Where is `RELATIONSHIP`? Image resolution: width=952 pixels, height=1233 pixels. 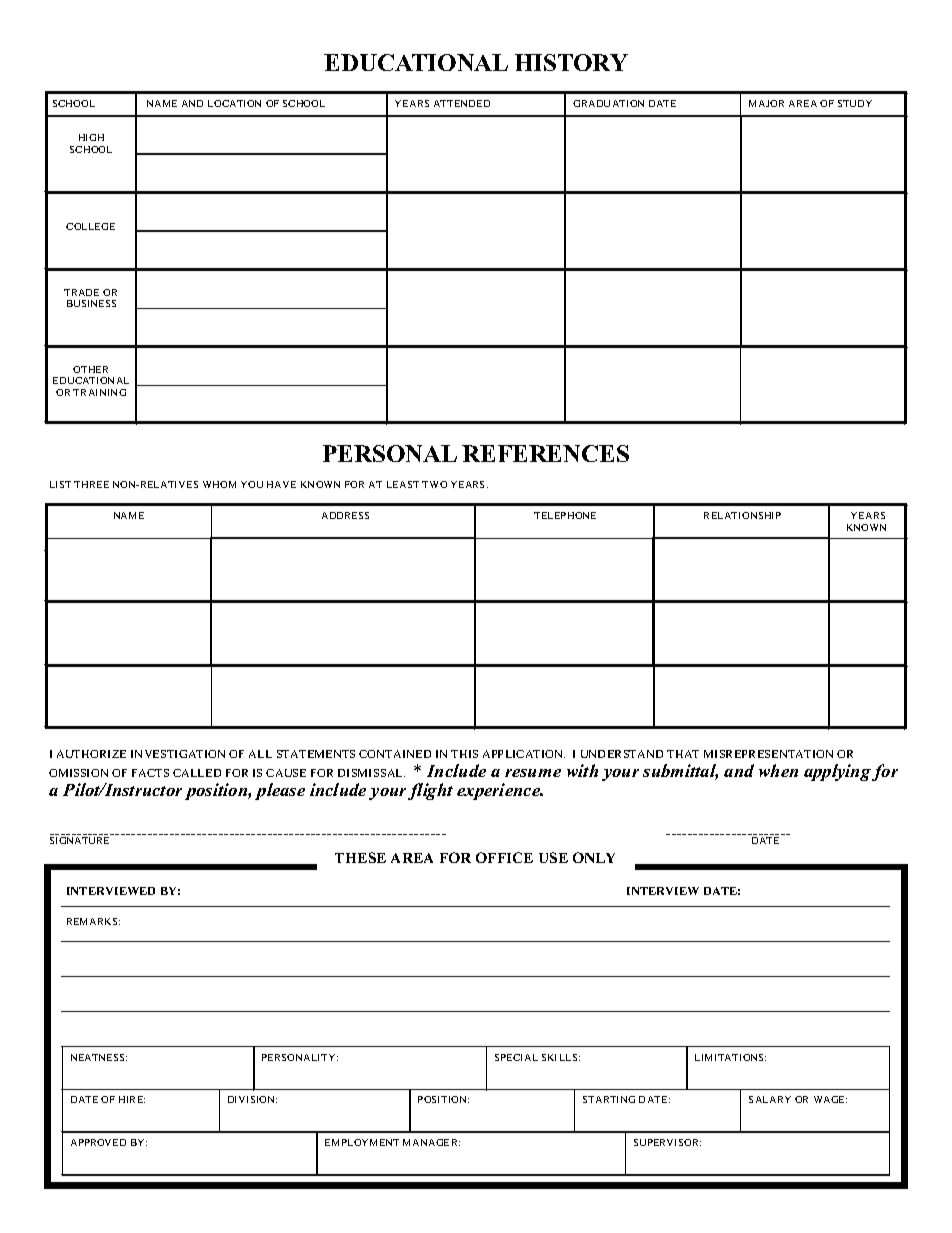 RELATIONSHIP is located at coordinates (742, 515).
